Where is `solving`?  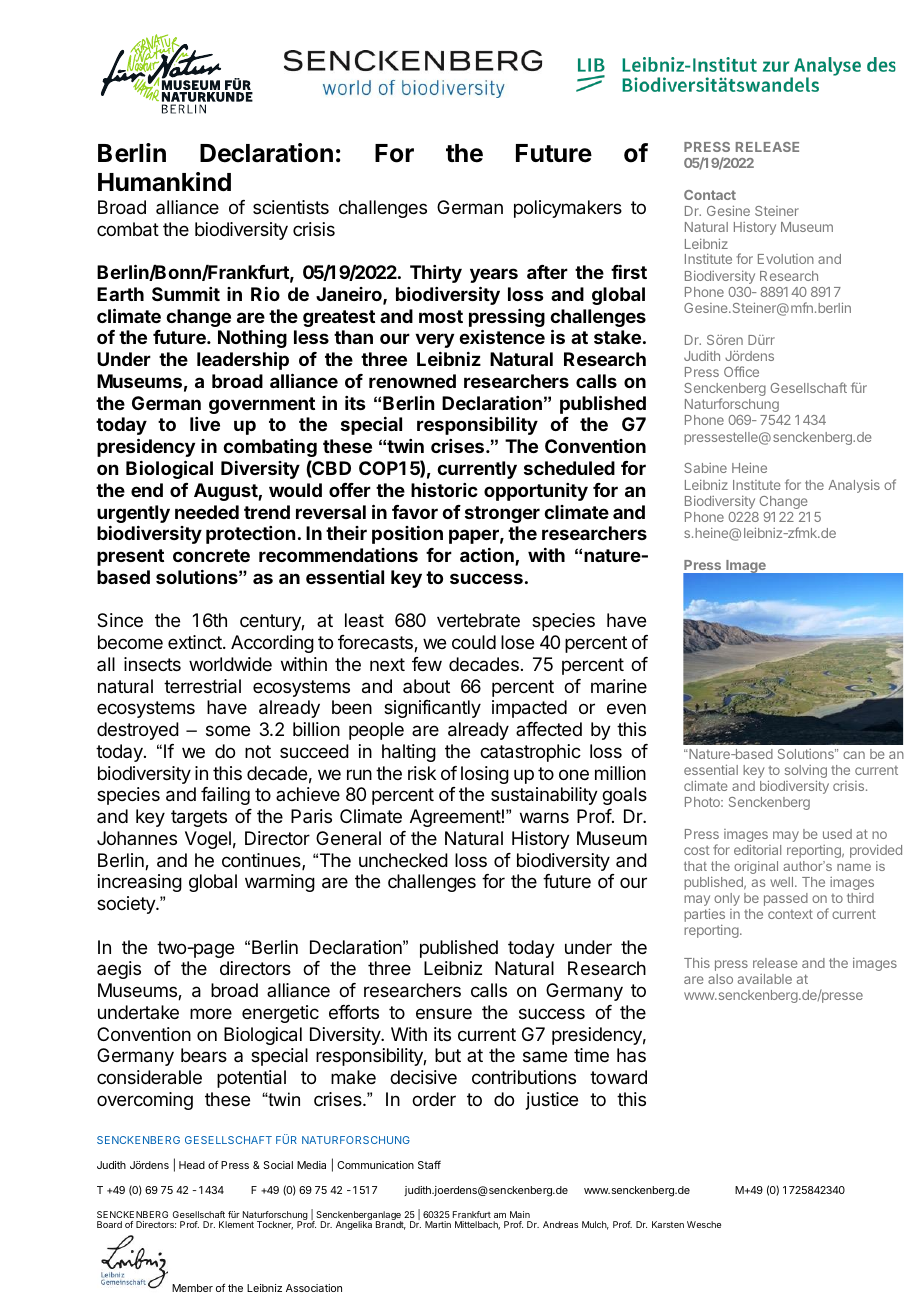
solving is located at coordinates (806, 773).
